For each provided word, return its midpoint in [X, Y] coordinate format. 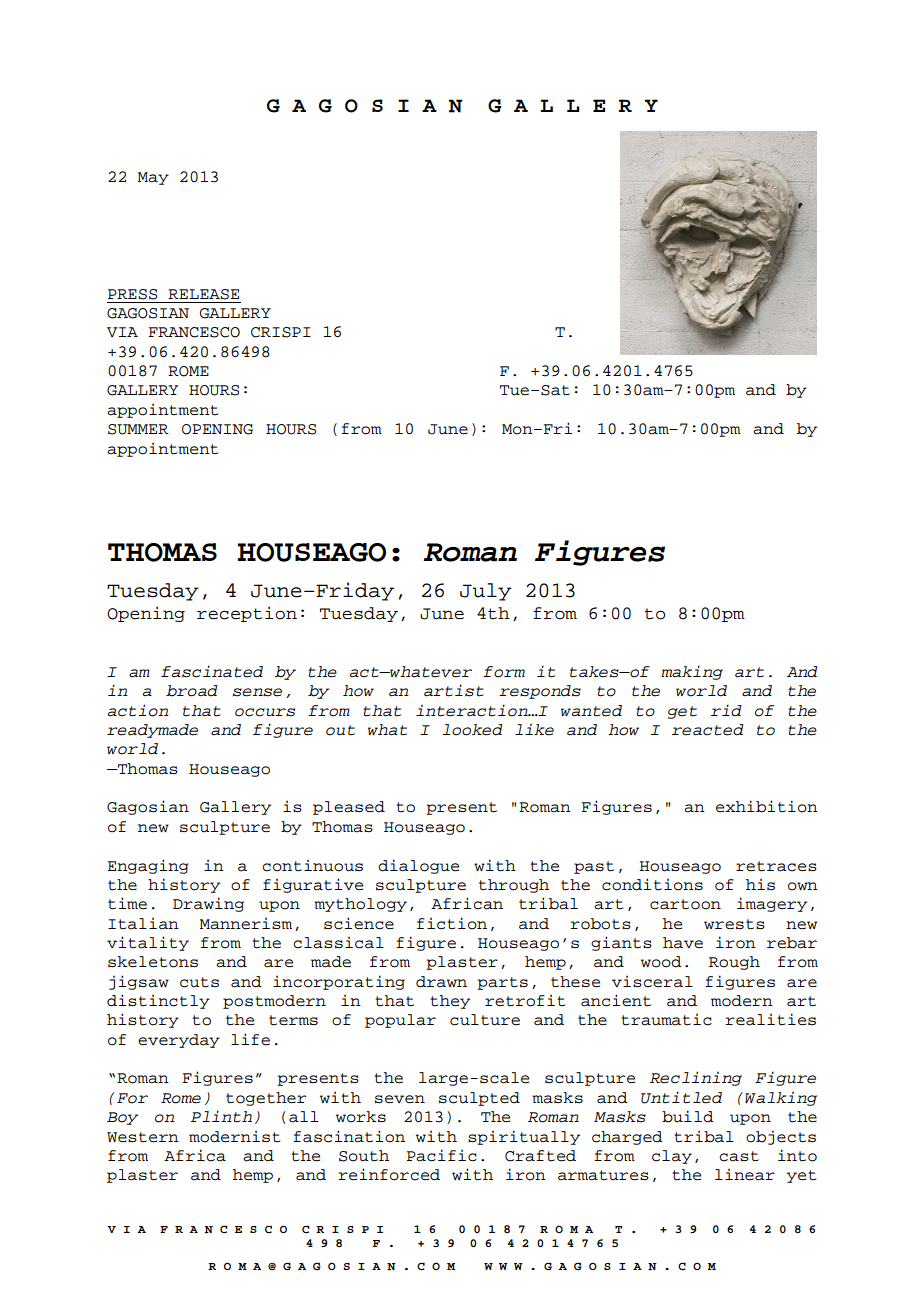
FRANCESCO [194, 332]
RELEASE [203, 294]
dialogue [418, 866]
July [486, 592]
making [692, 672]
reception [247, 614]
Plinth [221, 1116]
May [153, 178]
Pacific [442, 1155]
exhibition [767, 806]
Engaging [147, 866]
